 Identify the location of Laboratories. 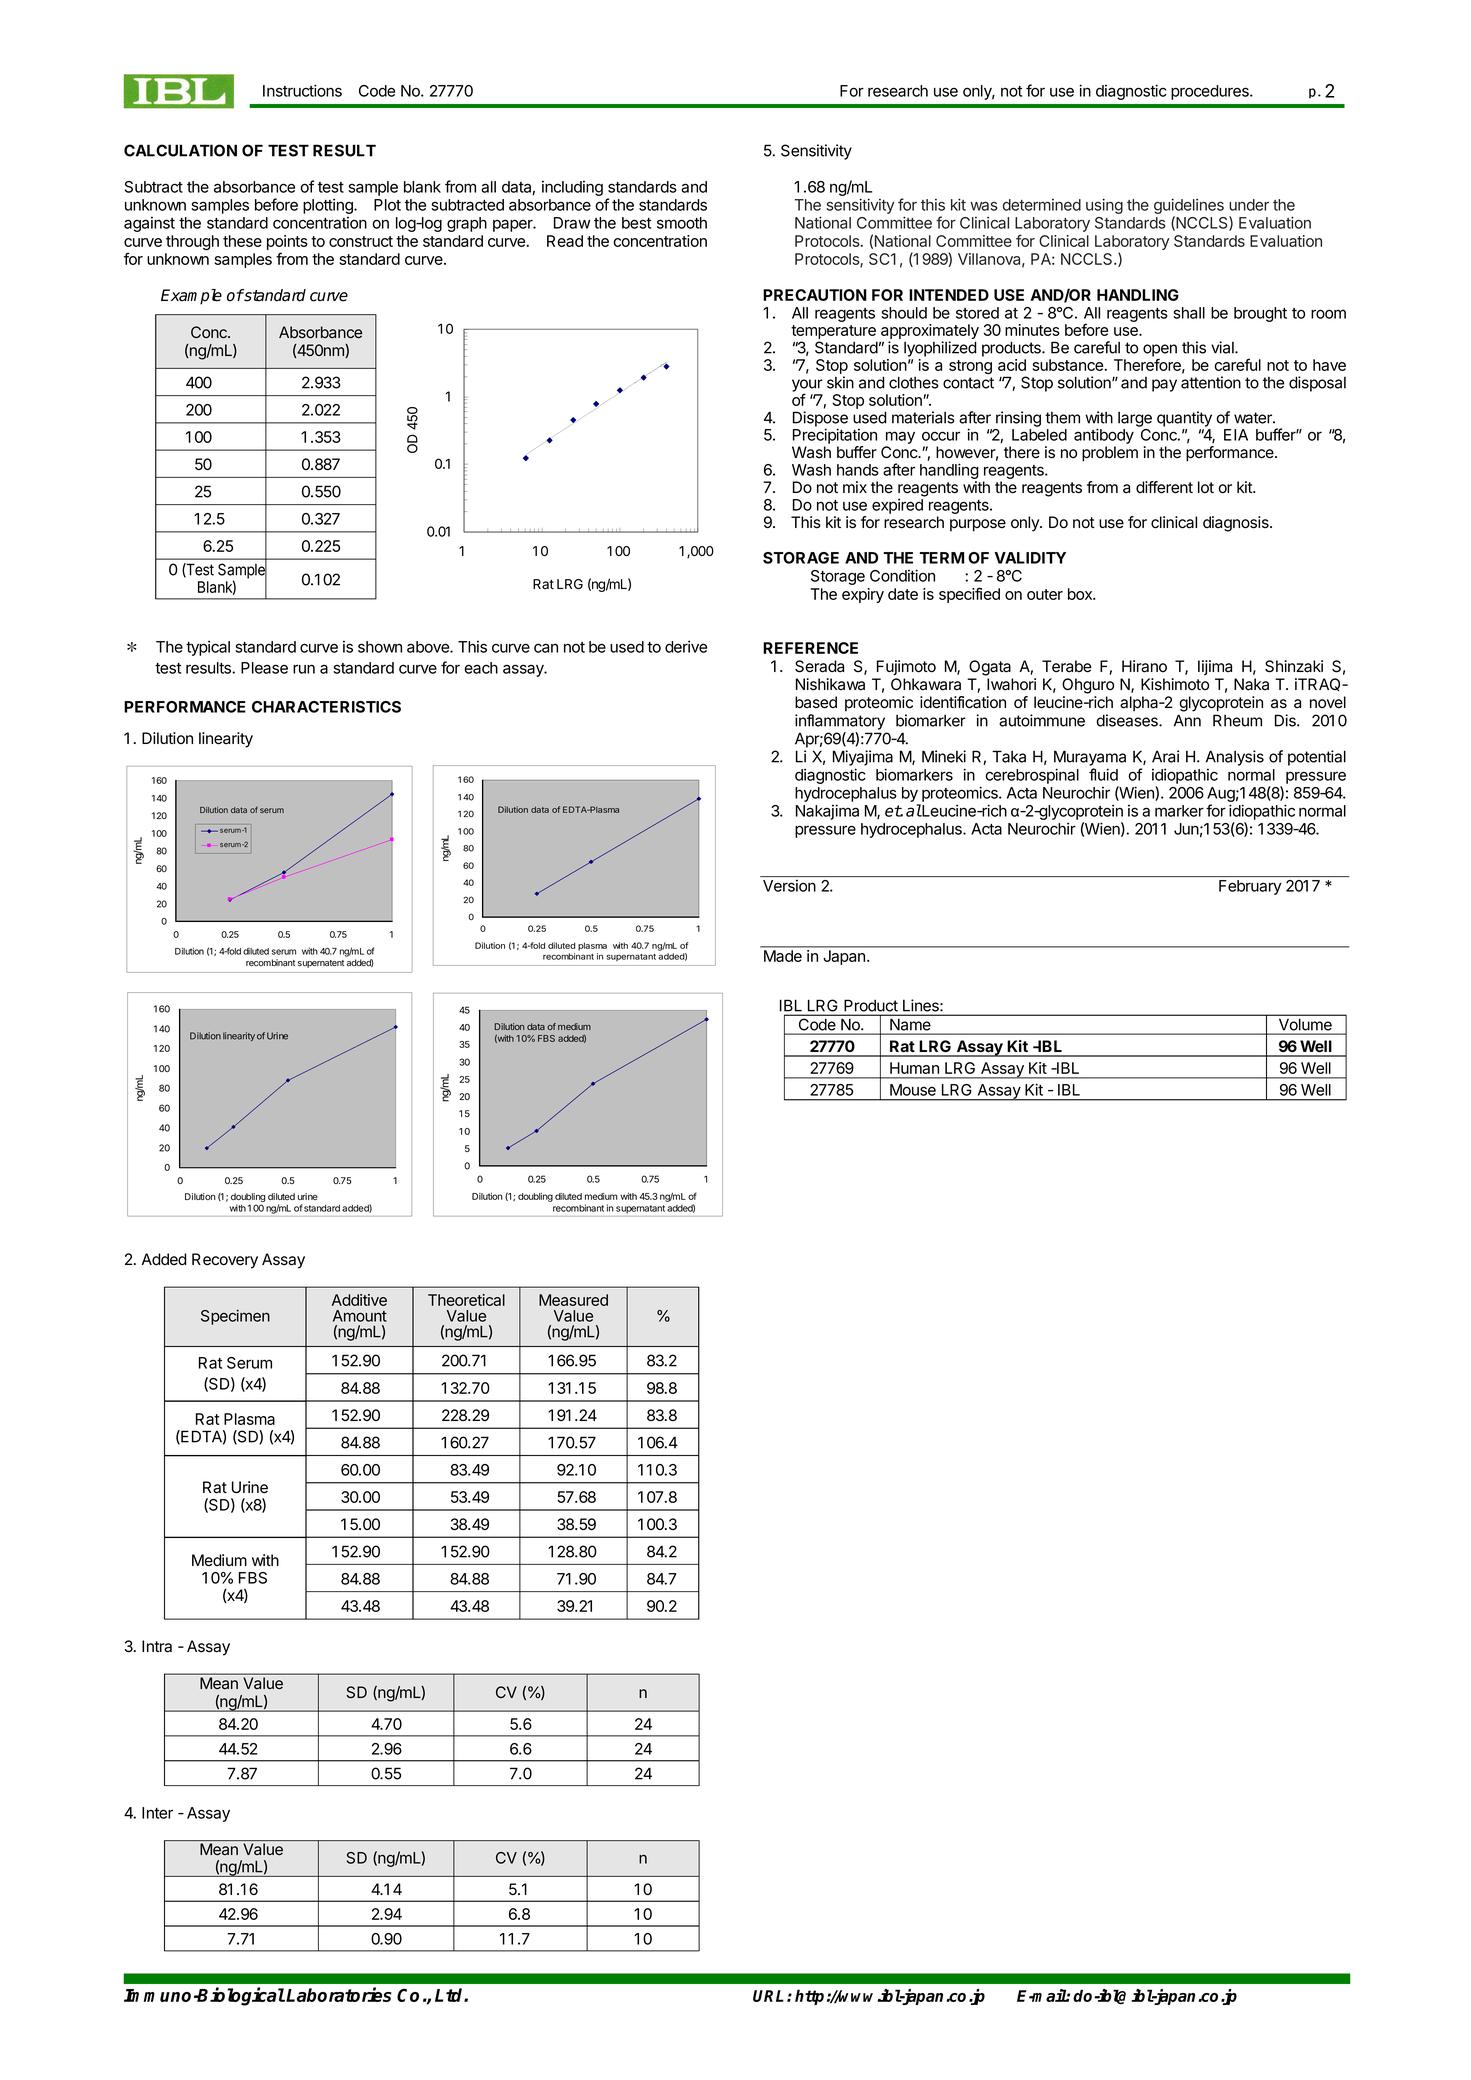
(339, 1994).
